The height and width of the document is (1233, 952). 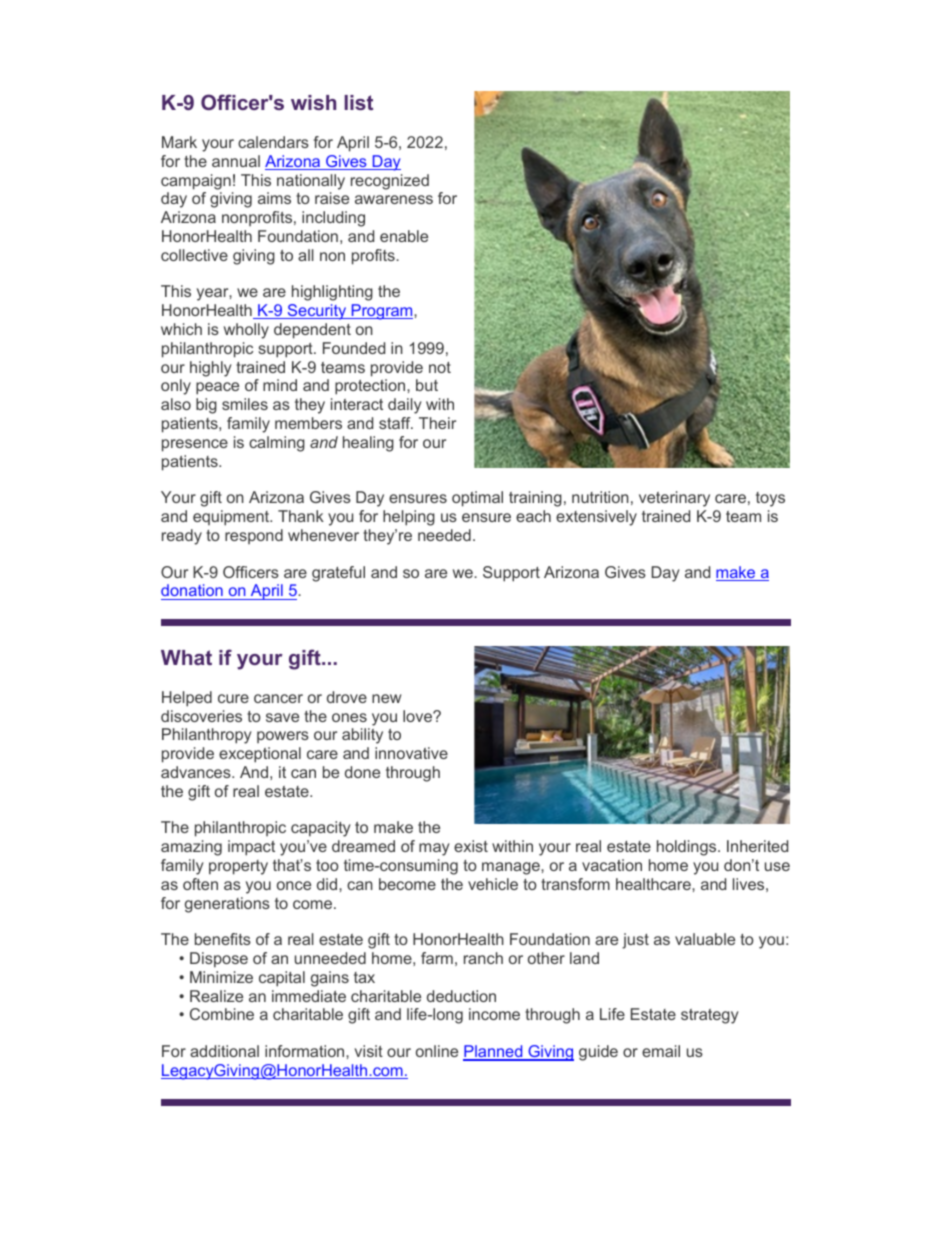 What do you see at coordinates (254, 536) in the document?
I see `respond` at bounding box center [254, 536].
